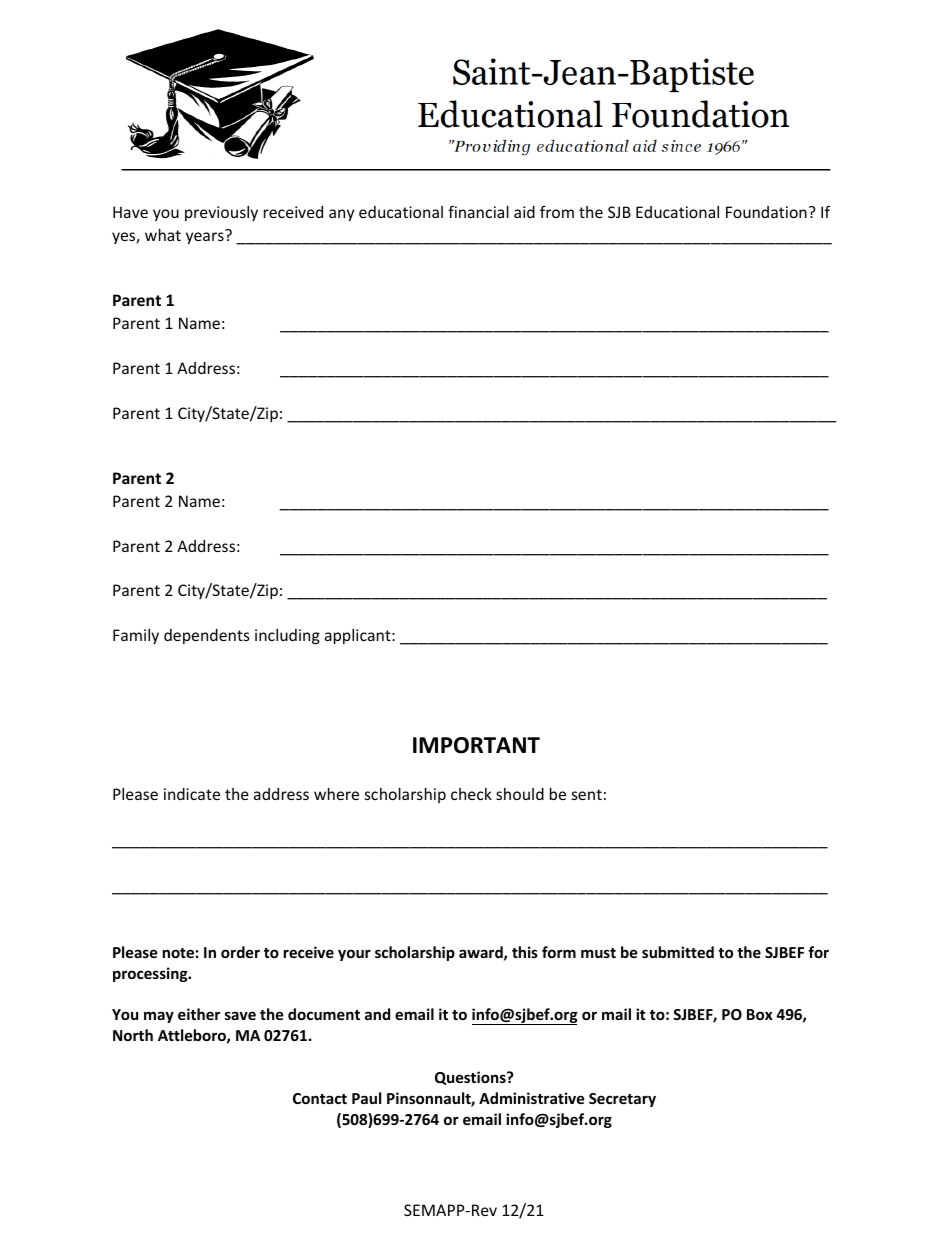  I want to click on check, so click(471, 794).
